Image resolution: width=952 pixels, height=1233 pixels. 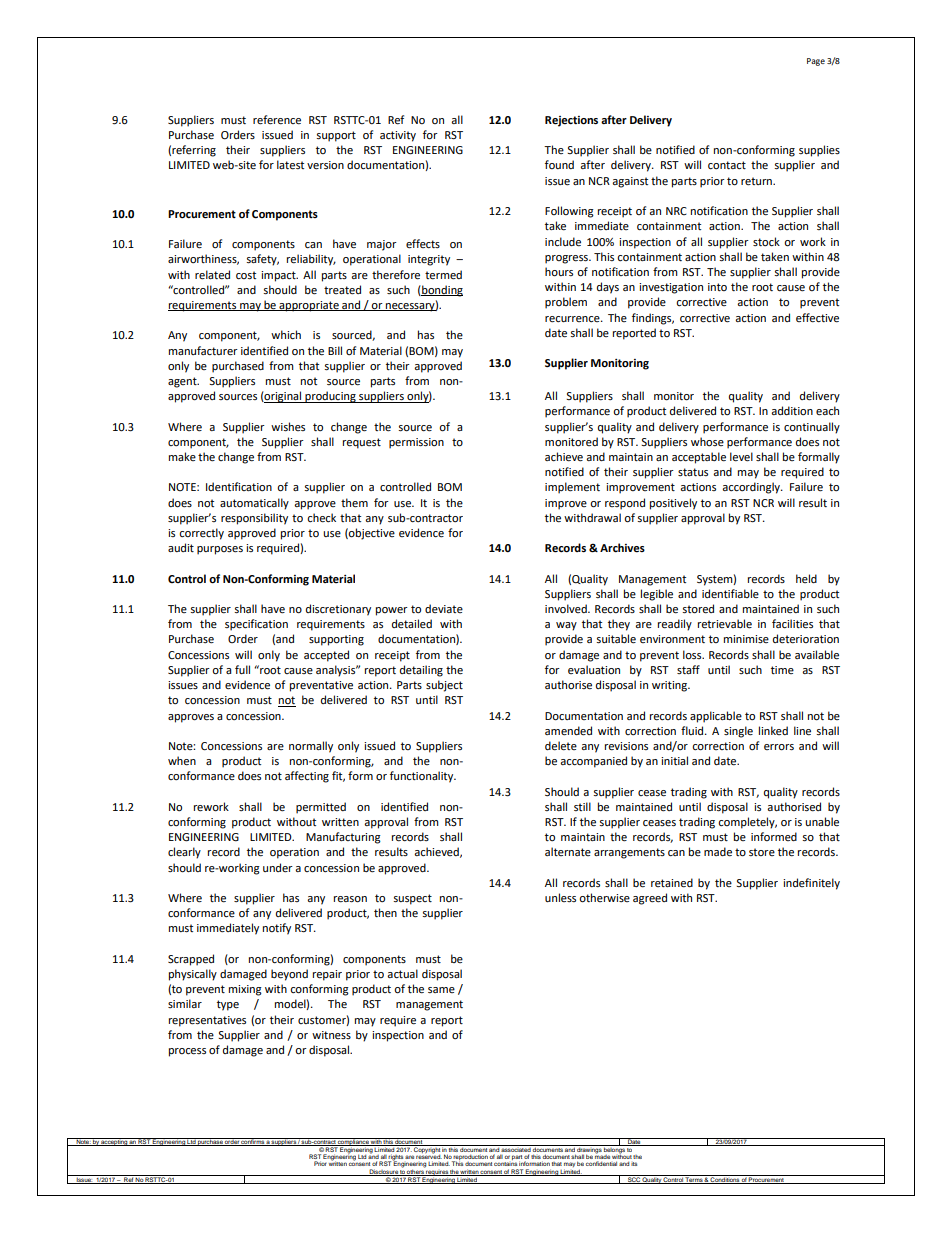 What do you see at coordinates (572, 488) in the screenshot?
I see `implement` at bounding box center [572, 488].
